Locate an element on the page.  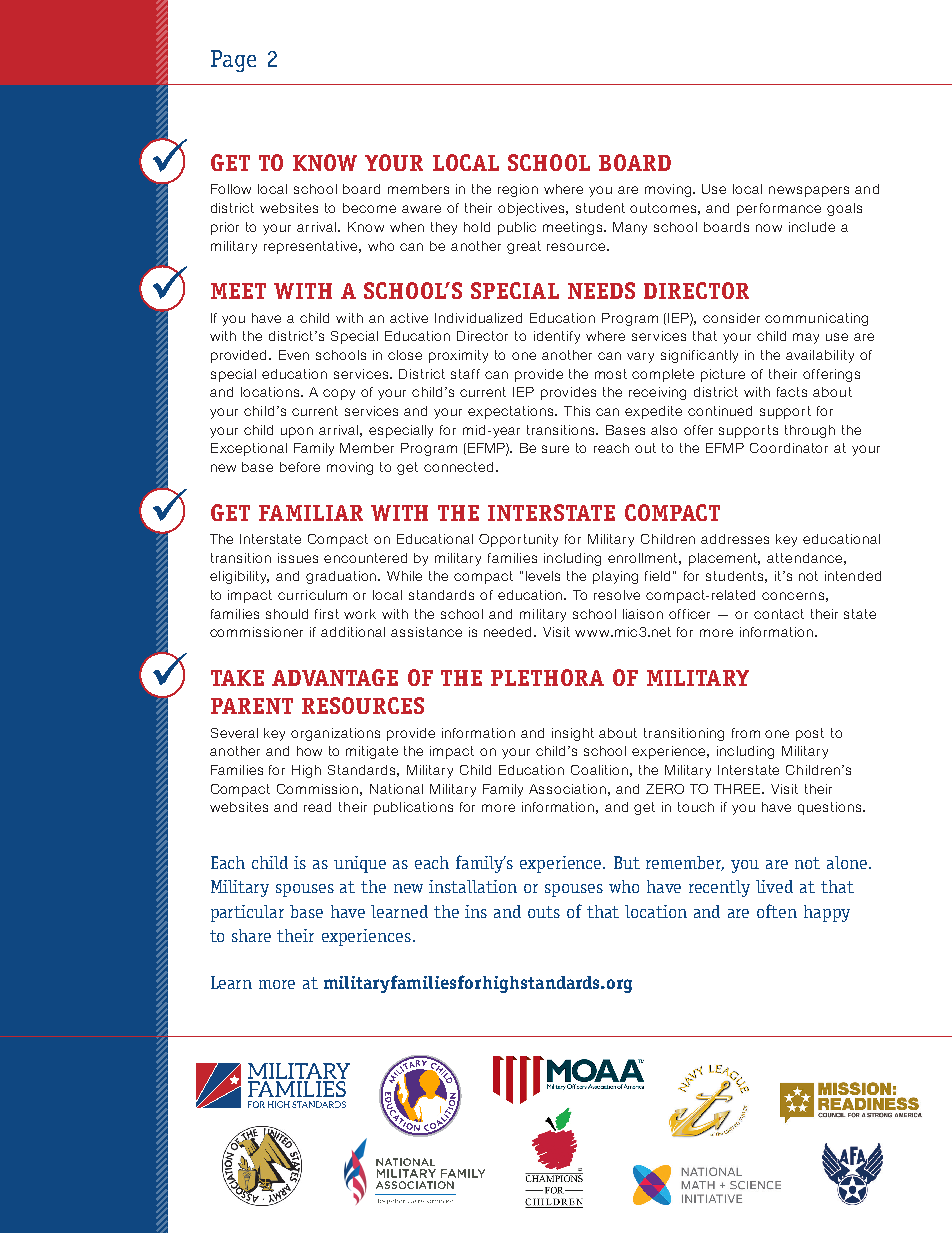
region is located at coordinates (518, 190).
